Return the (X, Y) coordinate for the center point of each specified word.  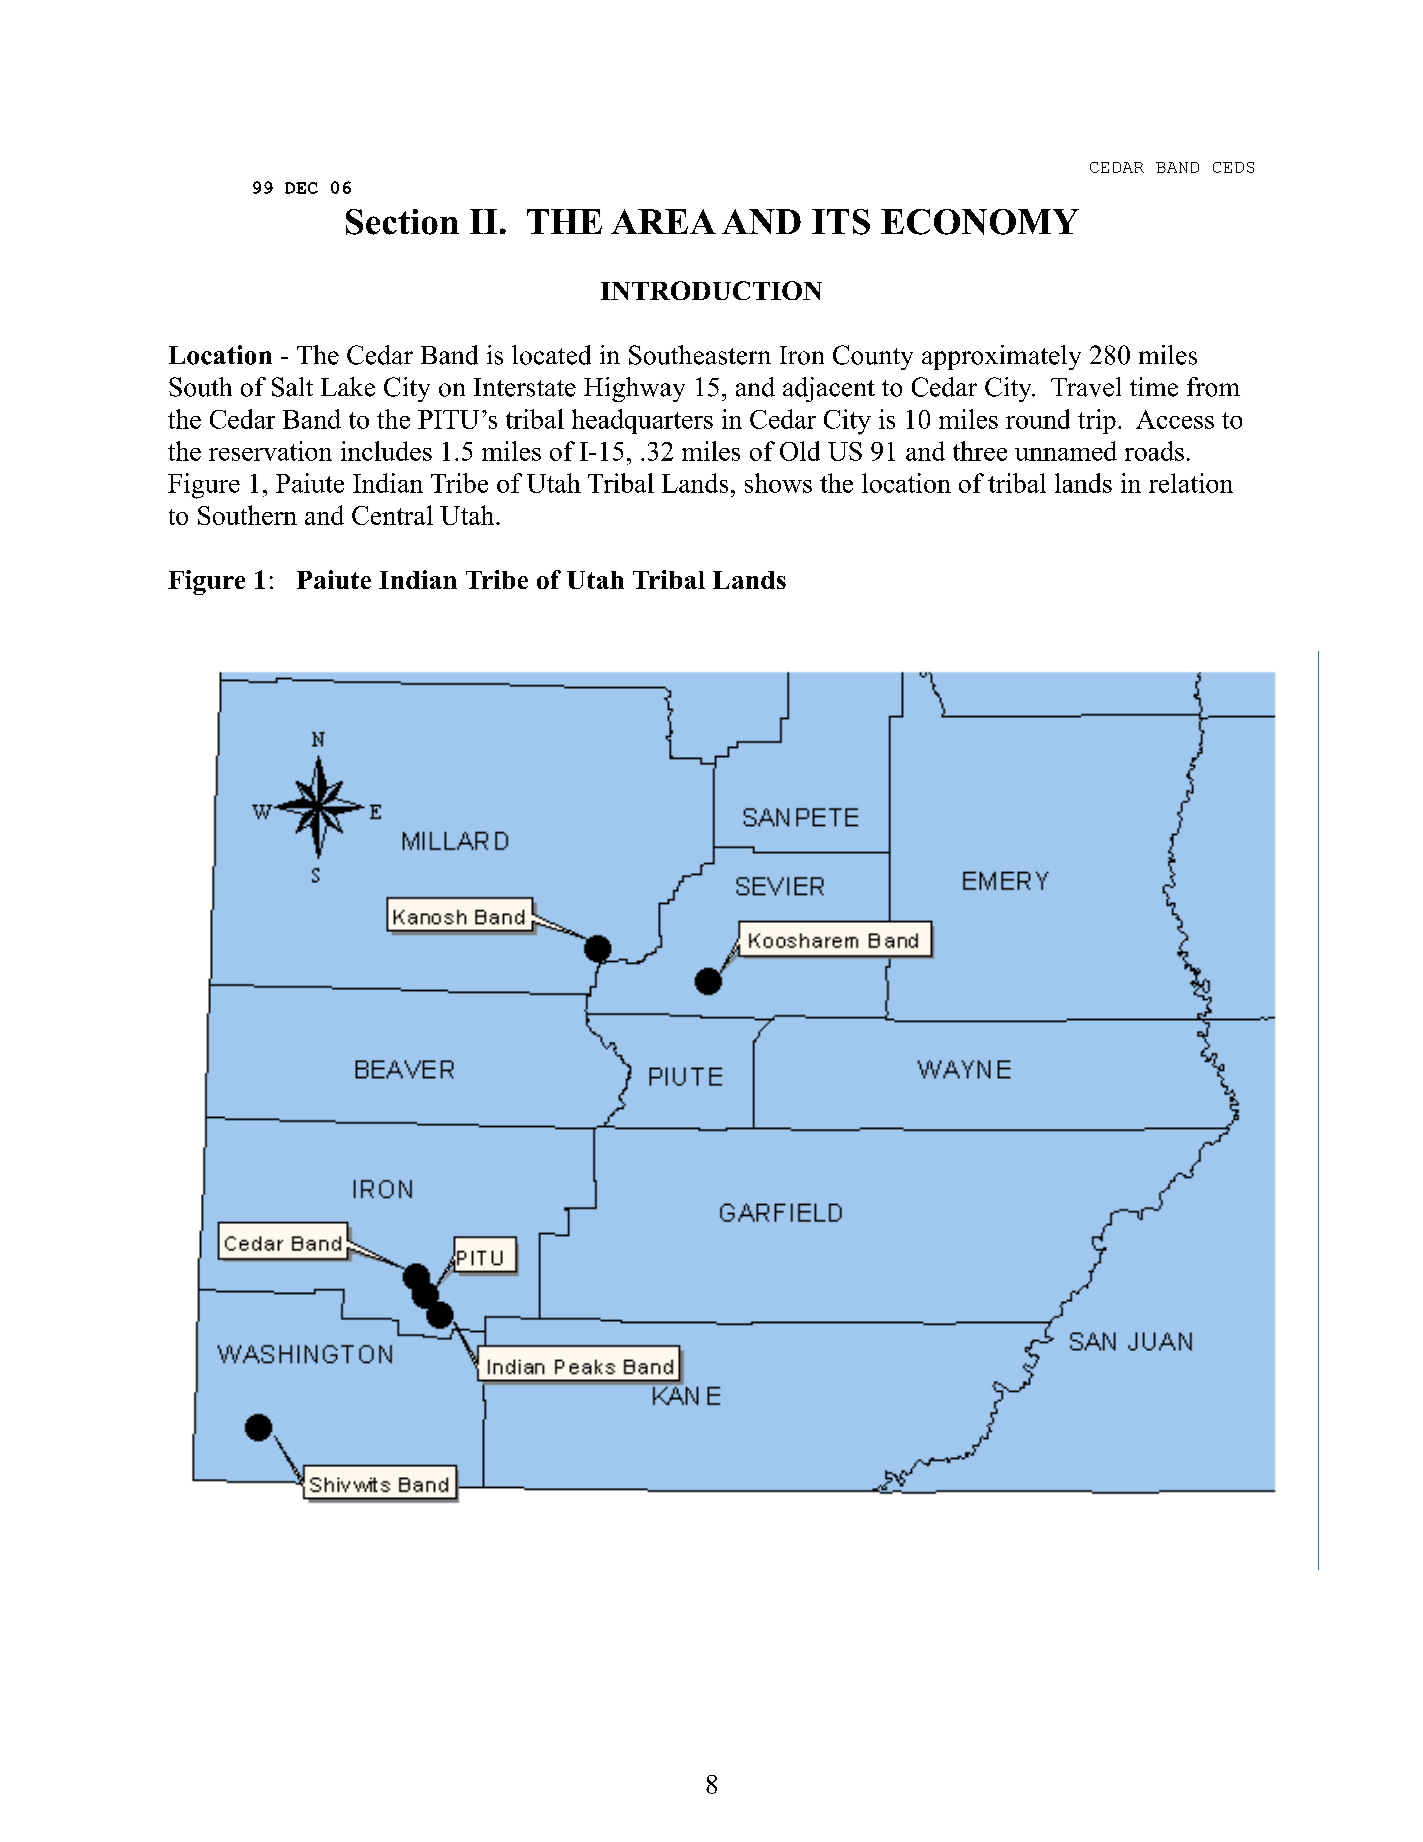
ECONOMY (980, 222)
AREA (663, 221)
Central (392, 515)
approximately (1001, 357)
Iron (802, 355)
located (551, 355)
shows (778, 483)
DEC (301, 188)
